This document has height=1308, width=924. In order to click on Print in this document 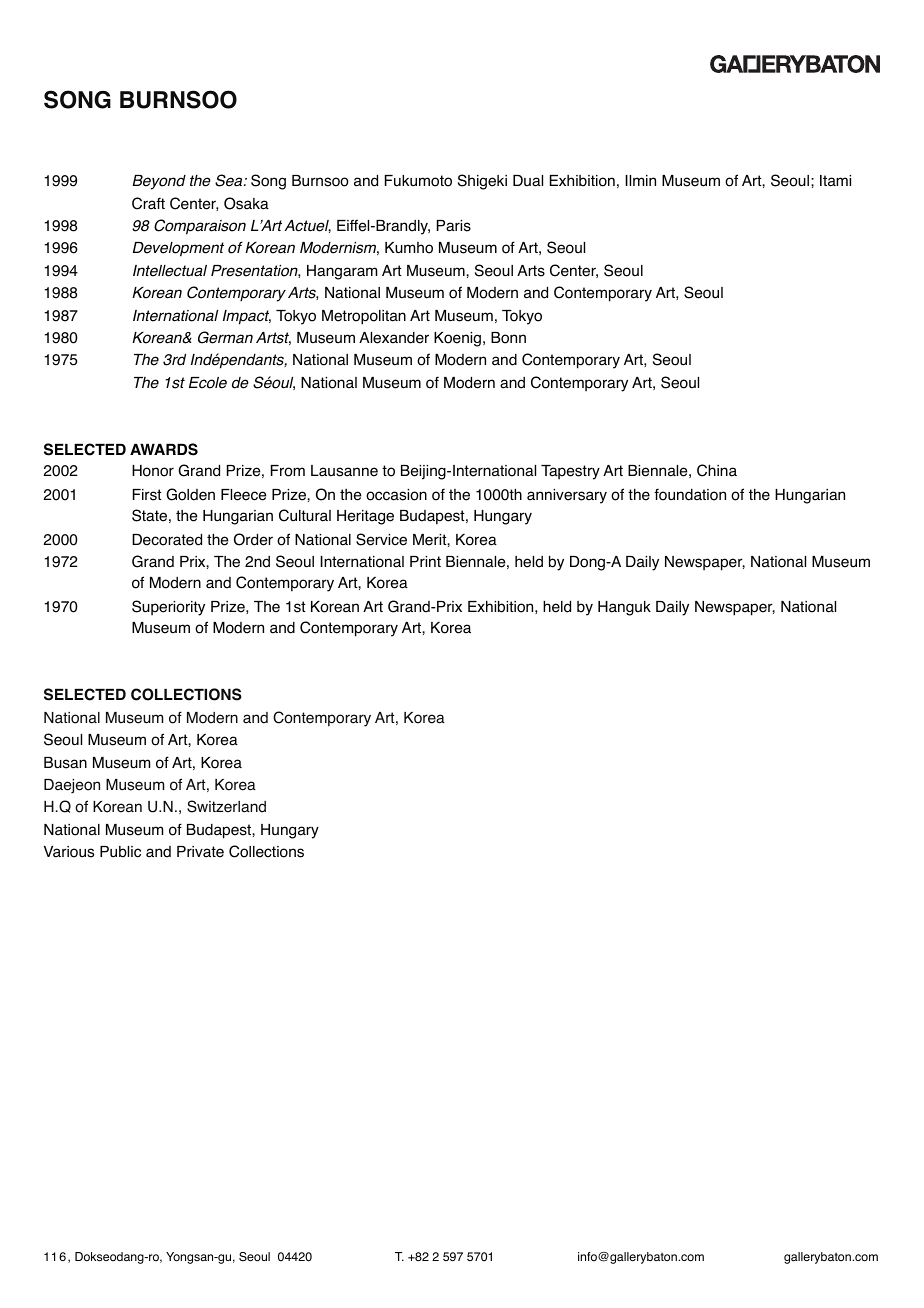, I will do `click(425, 561)`.
